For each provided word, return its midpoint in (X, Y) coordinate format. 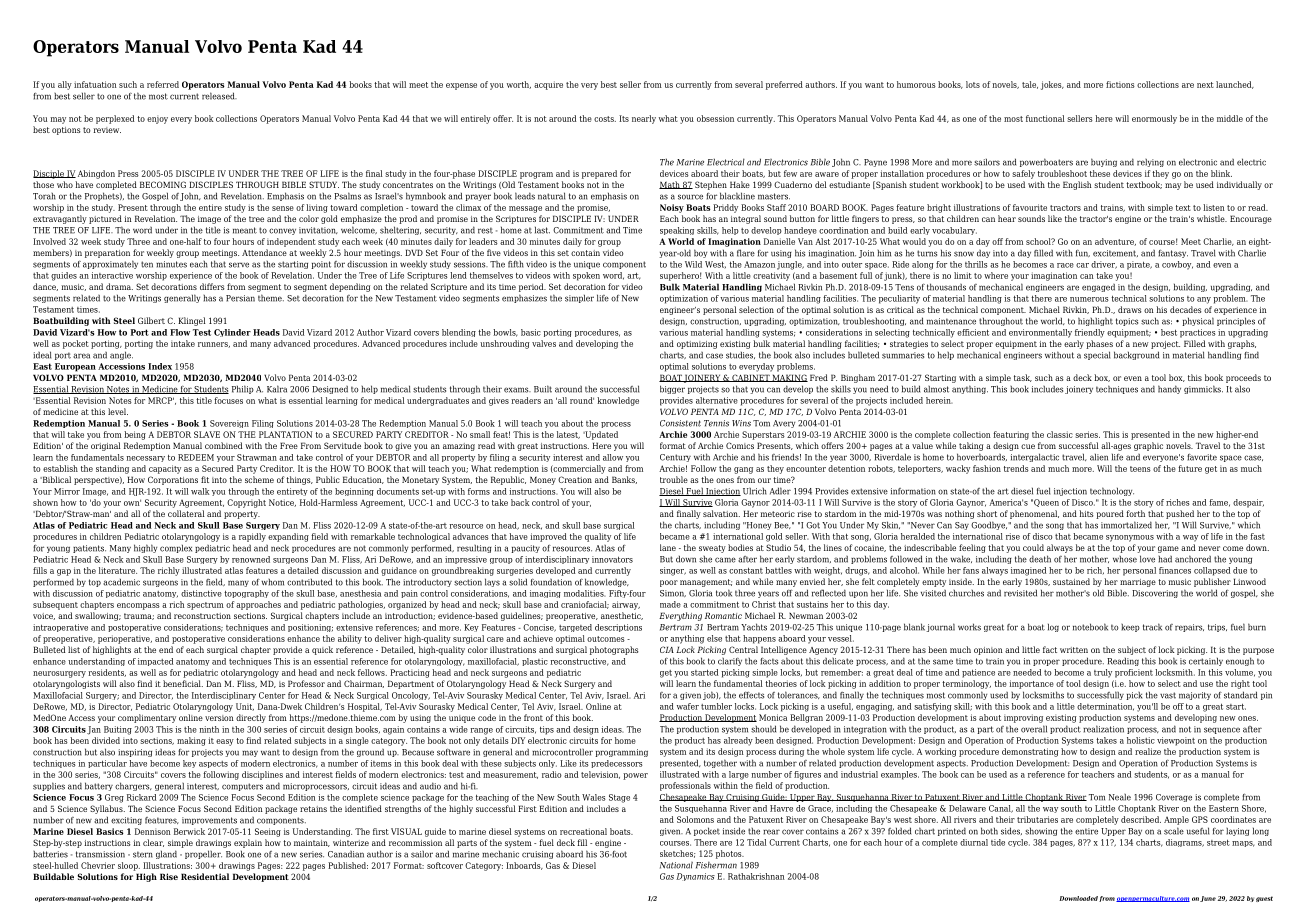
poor (669, 583)
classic (1060, 434)
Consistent (680, 423)
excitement (1115, 253)
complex (176, 548)
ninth (209, 729)
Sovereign (229, 424)
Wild (693, 264)
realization (1103, 729)
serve (239, 265)
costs (605, 119)
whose (1125, 559)
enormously (1154, 119)
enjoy (157, 119)
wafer (688, 706)
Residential (205, 876)
